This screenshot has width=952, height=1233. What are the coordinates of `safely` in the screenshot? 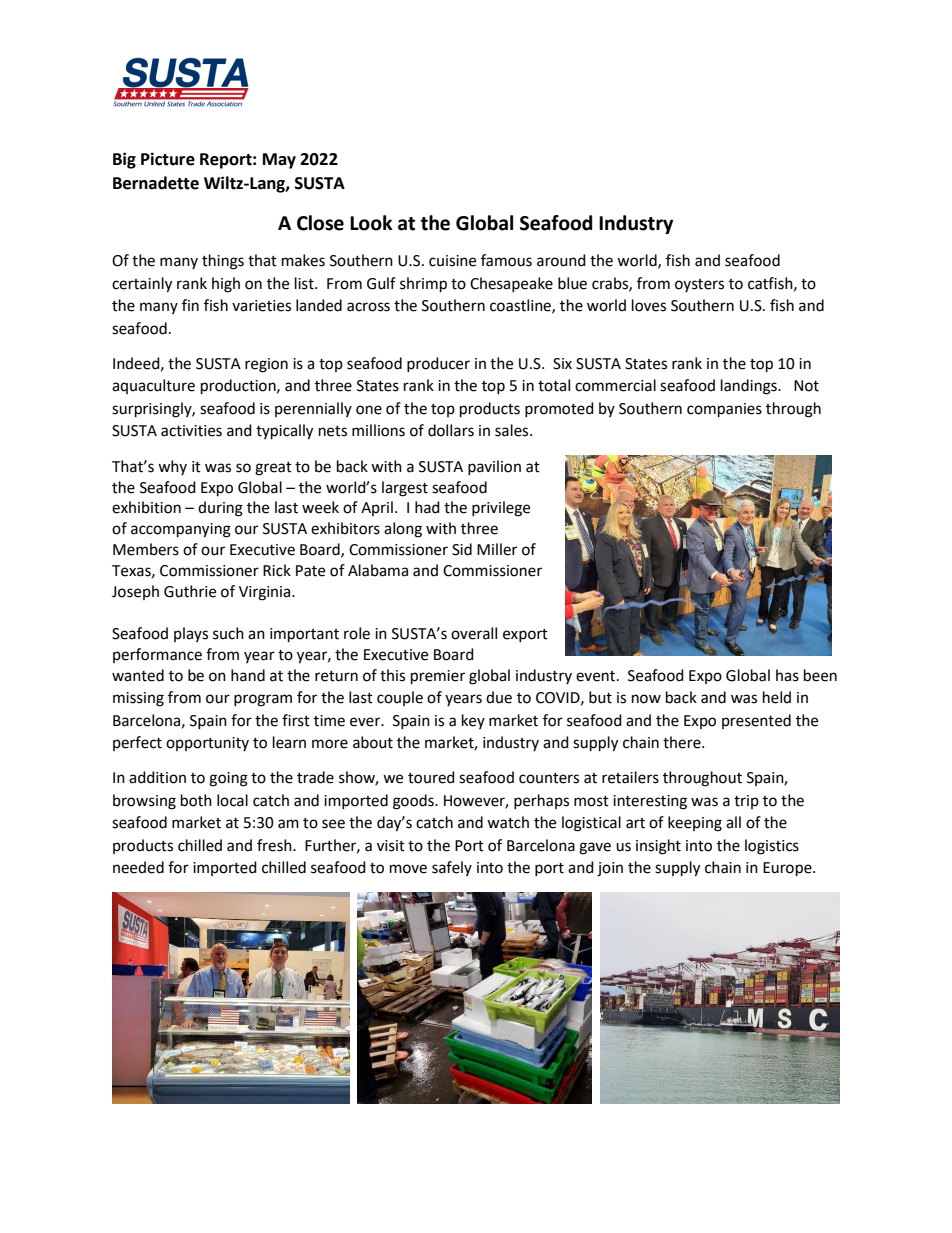 It's located at (452, 868).
